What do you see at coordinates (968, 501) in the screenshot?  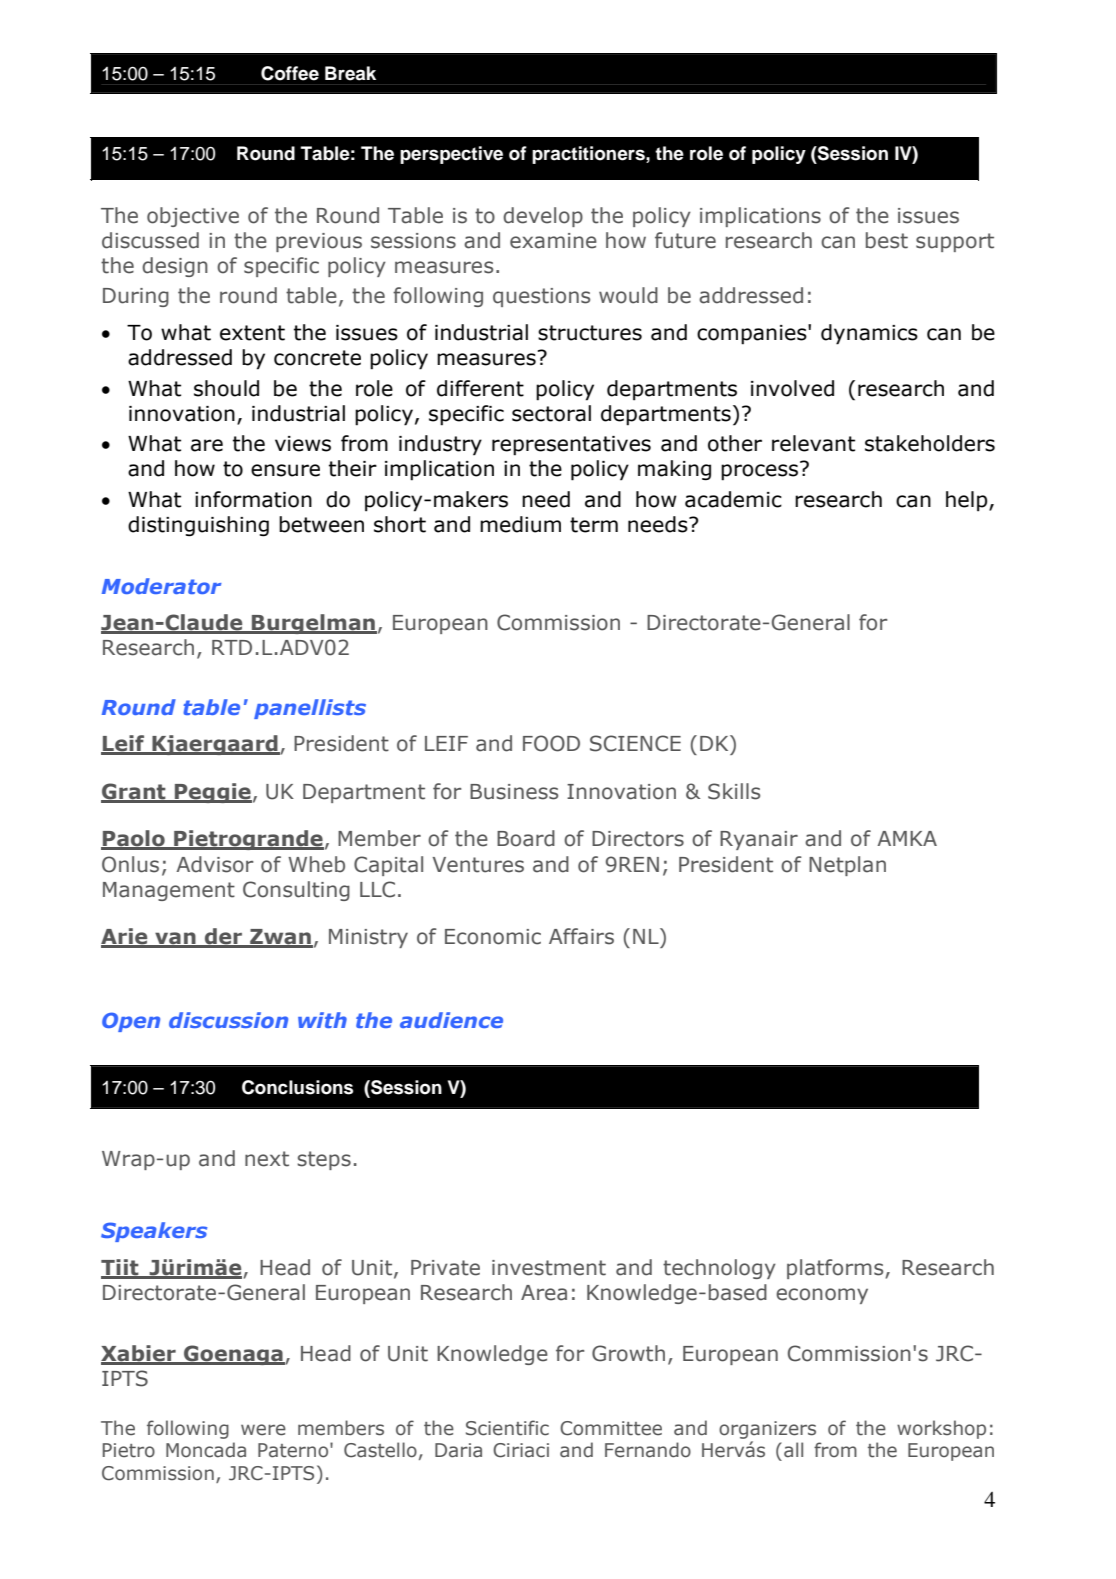 I see `help` at bounding box center [968, 501].
